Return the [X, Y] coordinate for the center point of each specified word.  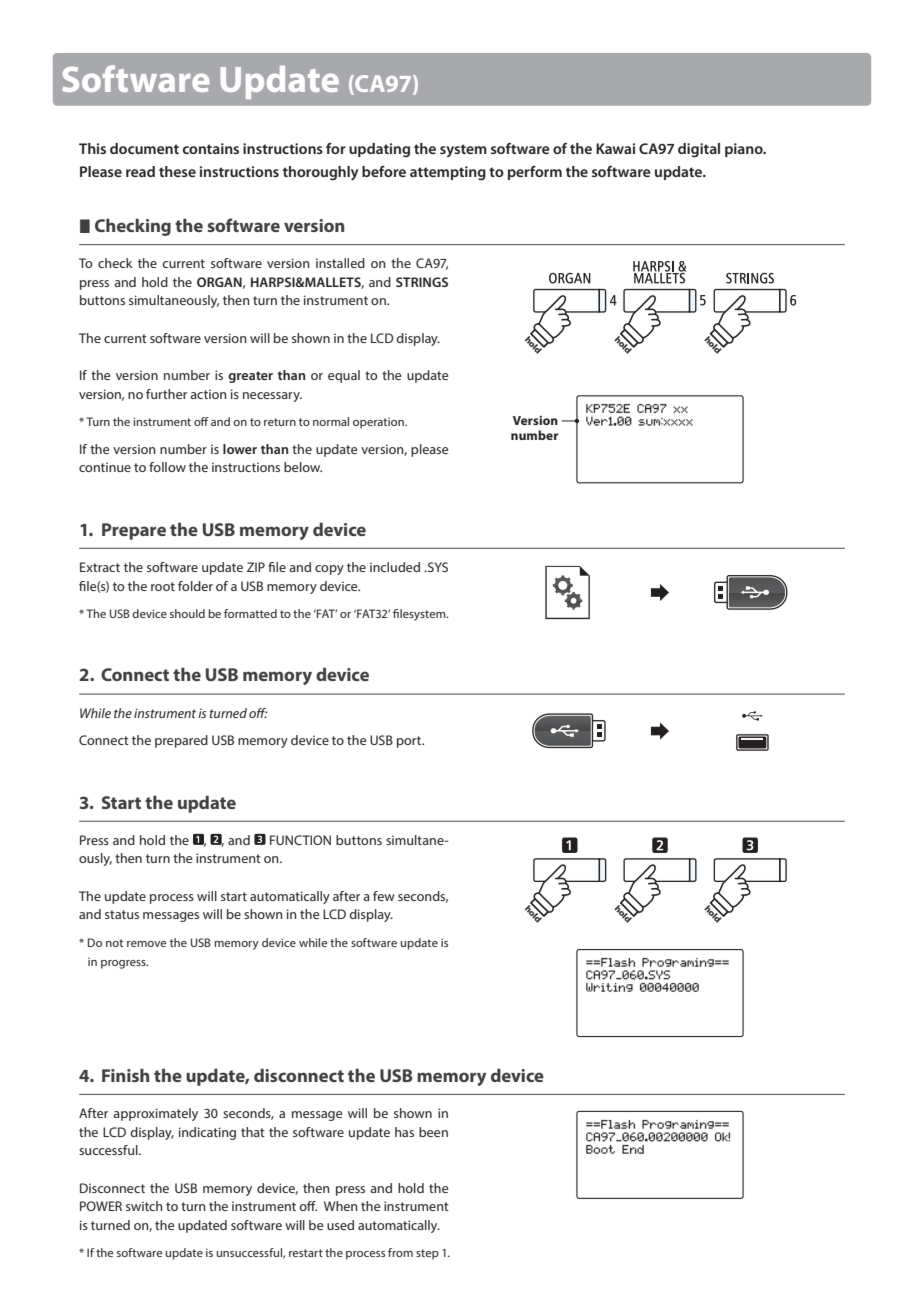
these [177, 171]
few [384, 896]
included [395, 567]
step [427, 1254]
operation [379, 423]
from [400, 1252]
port [410, 742]
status [122, 914]
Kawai [615, 148]
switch [144, 1206]
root [163, 586]
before [384, 171]
